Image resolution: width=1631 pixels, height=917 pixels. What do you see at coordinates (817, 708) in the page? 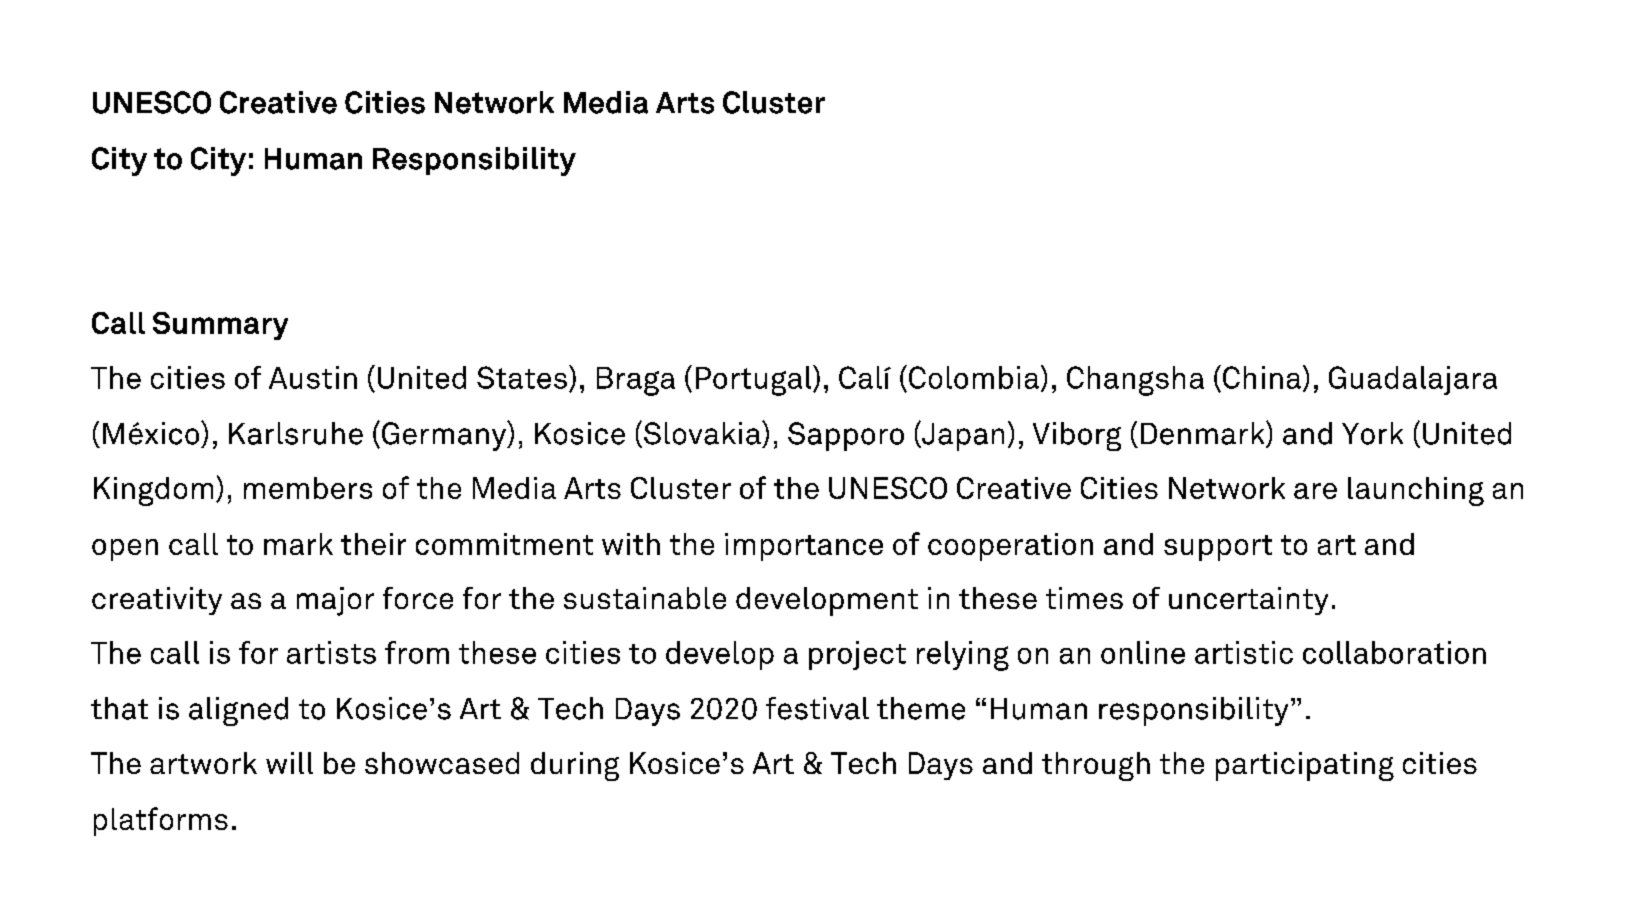
I see `festival` at bounding box center [817, 708].
